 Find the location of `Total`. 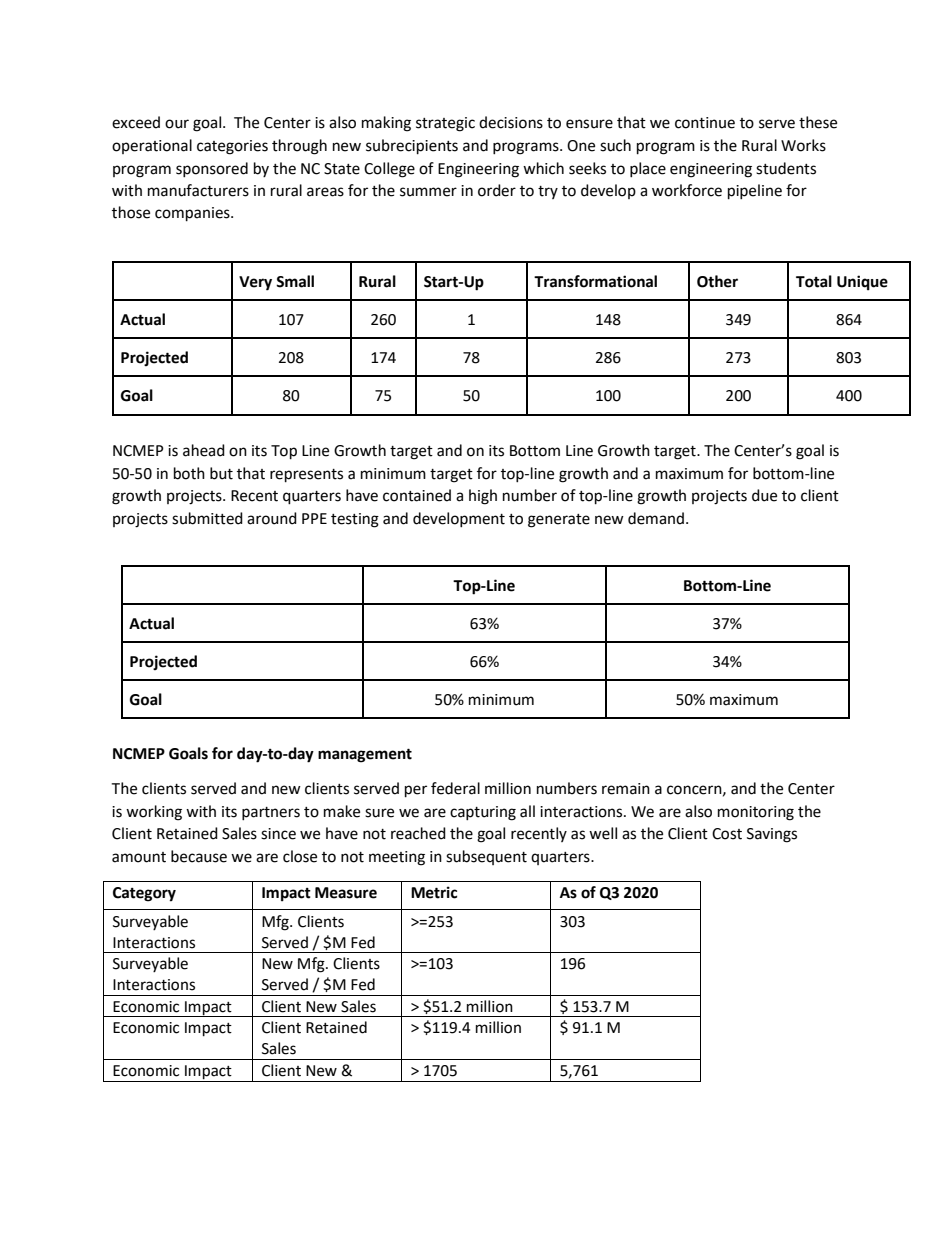

Total is located at coordinates (814, 281).
